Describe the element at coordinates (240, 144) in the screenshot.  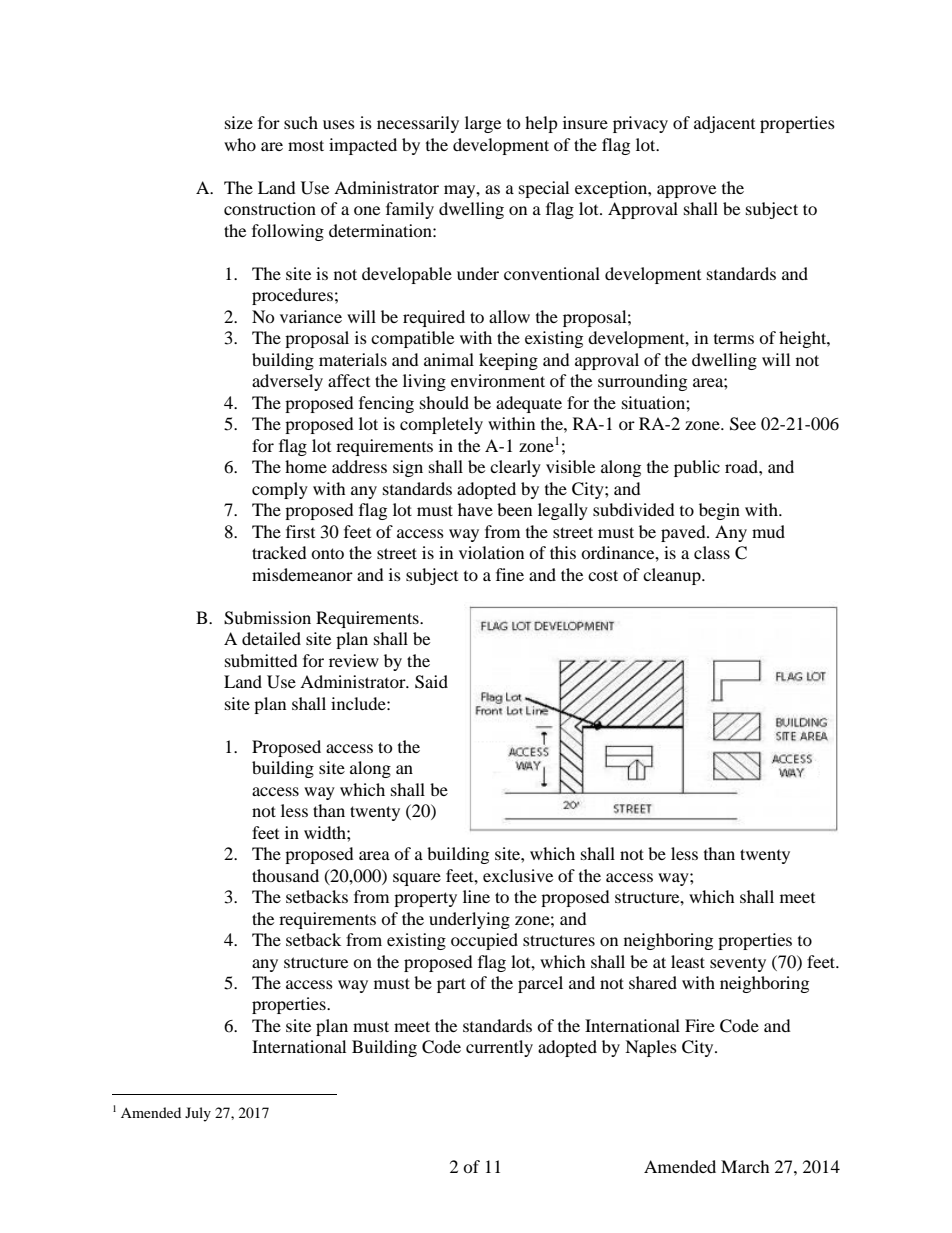
I see `who` at that location.
